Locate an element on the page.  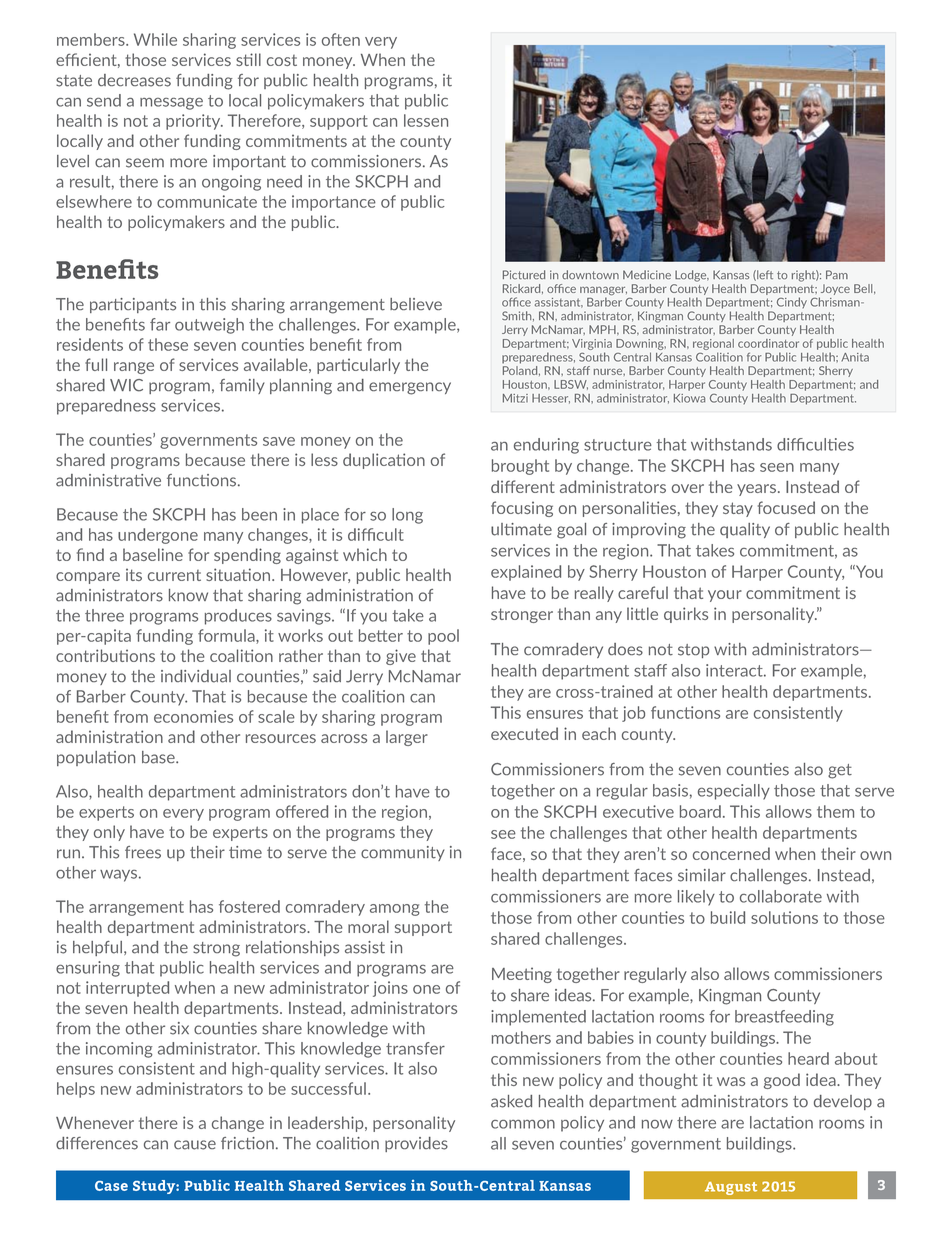
larger is located at coordinates (407, 738).
